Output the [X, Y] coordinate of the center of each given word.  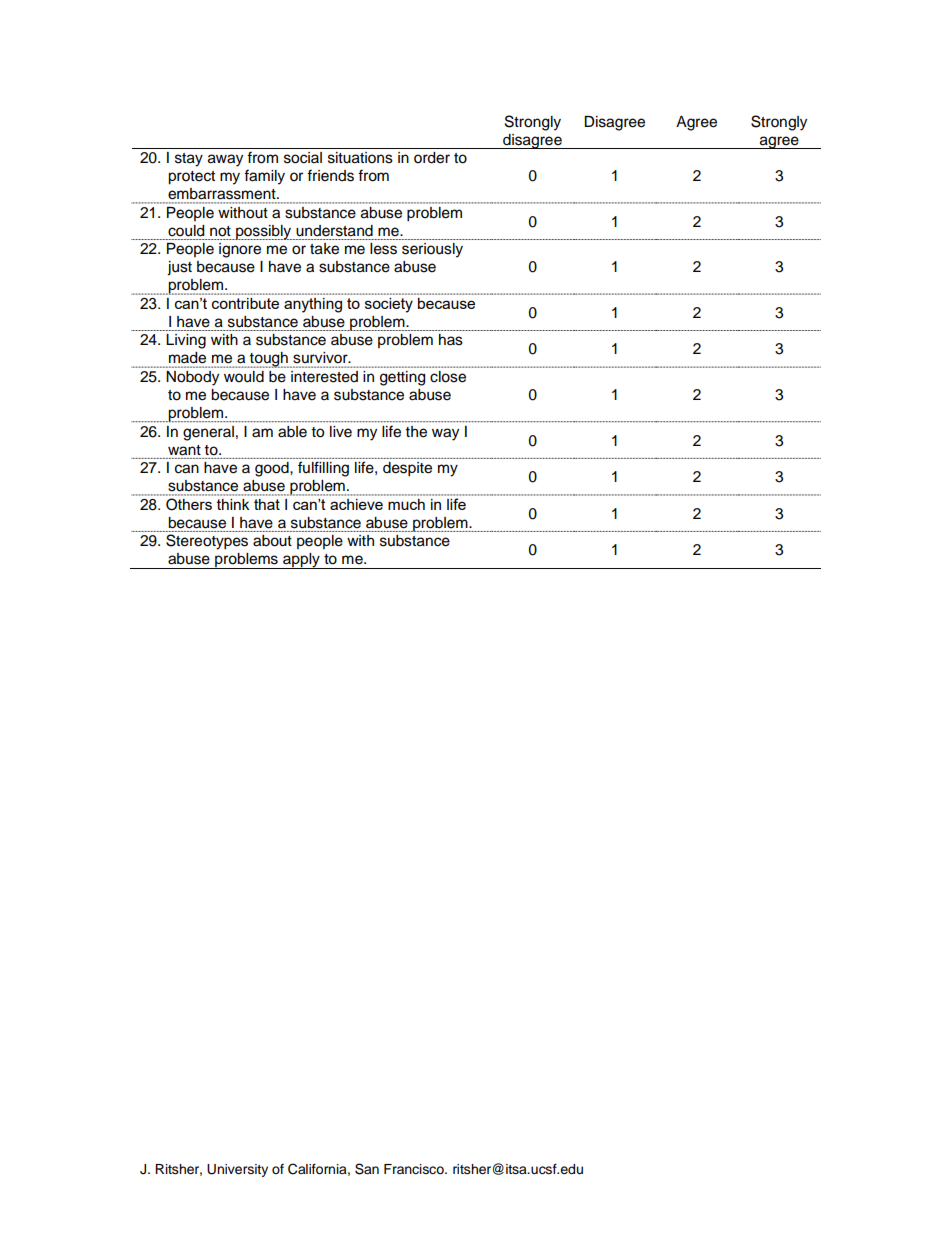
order [432, 158]
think [233, 504]
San [367, 1169]
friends [330, 175]
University [237, 1170]
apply [301, 561]
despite [407, 469]
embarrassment [223, 193]
